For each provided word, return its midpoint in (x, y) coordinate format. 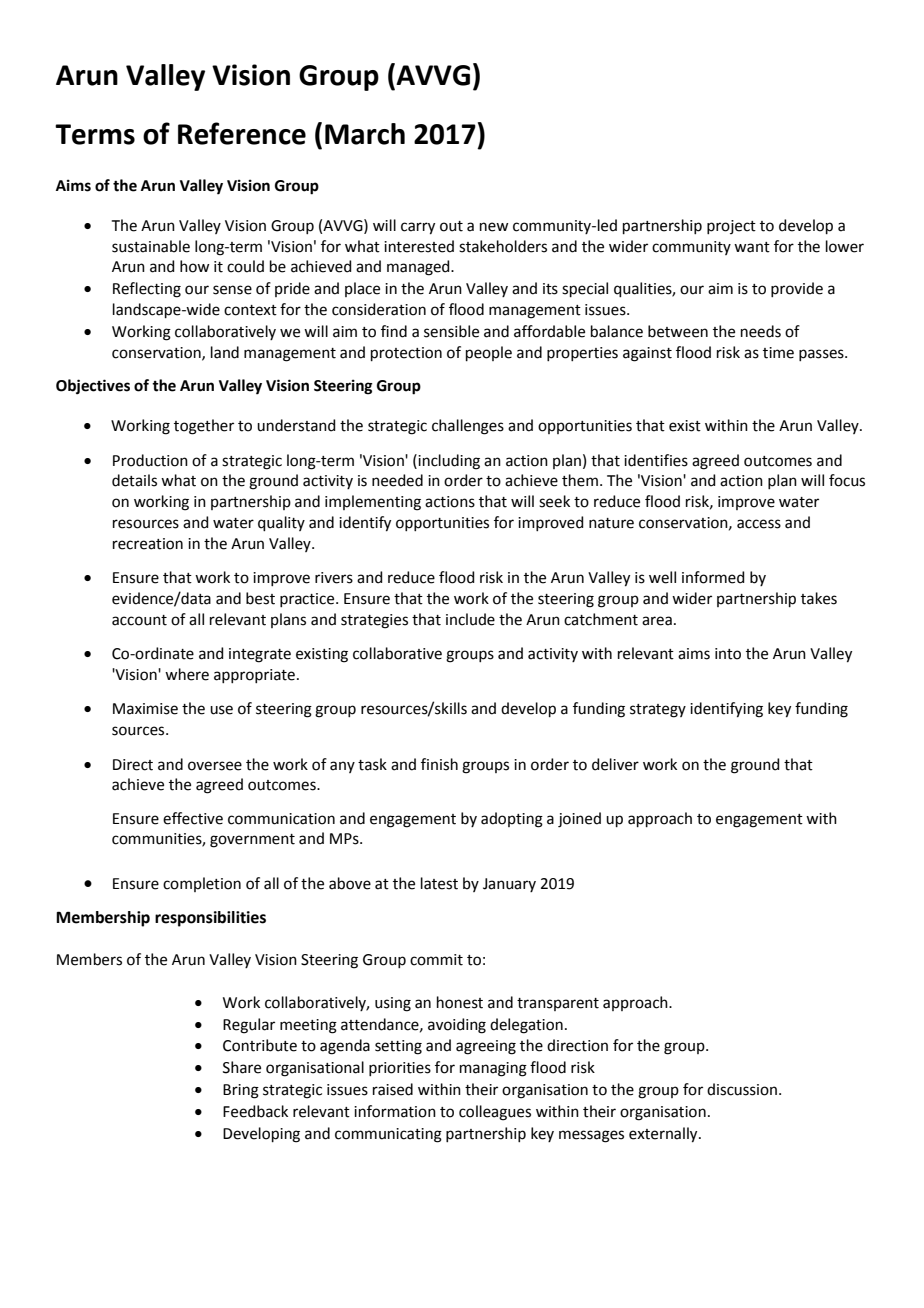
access (759, 524)
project (731, 227)
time (778, 353)
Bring (241, 1091)
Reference (242, 133)
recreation (148, 544)
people (489, 353)
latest (439, 883)
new (494, 227)
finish (439, 764)
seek (554, 501)
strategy (658, 711)
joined (579, 820)
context (250, 310)
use (221, 710)
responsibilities (210, 919)
